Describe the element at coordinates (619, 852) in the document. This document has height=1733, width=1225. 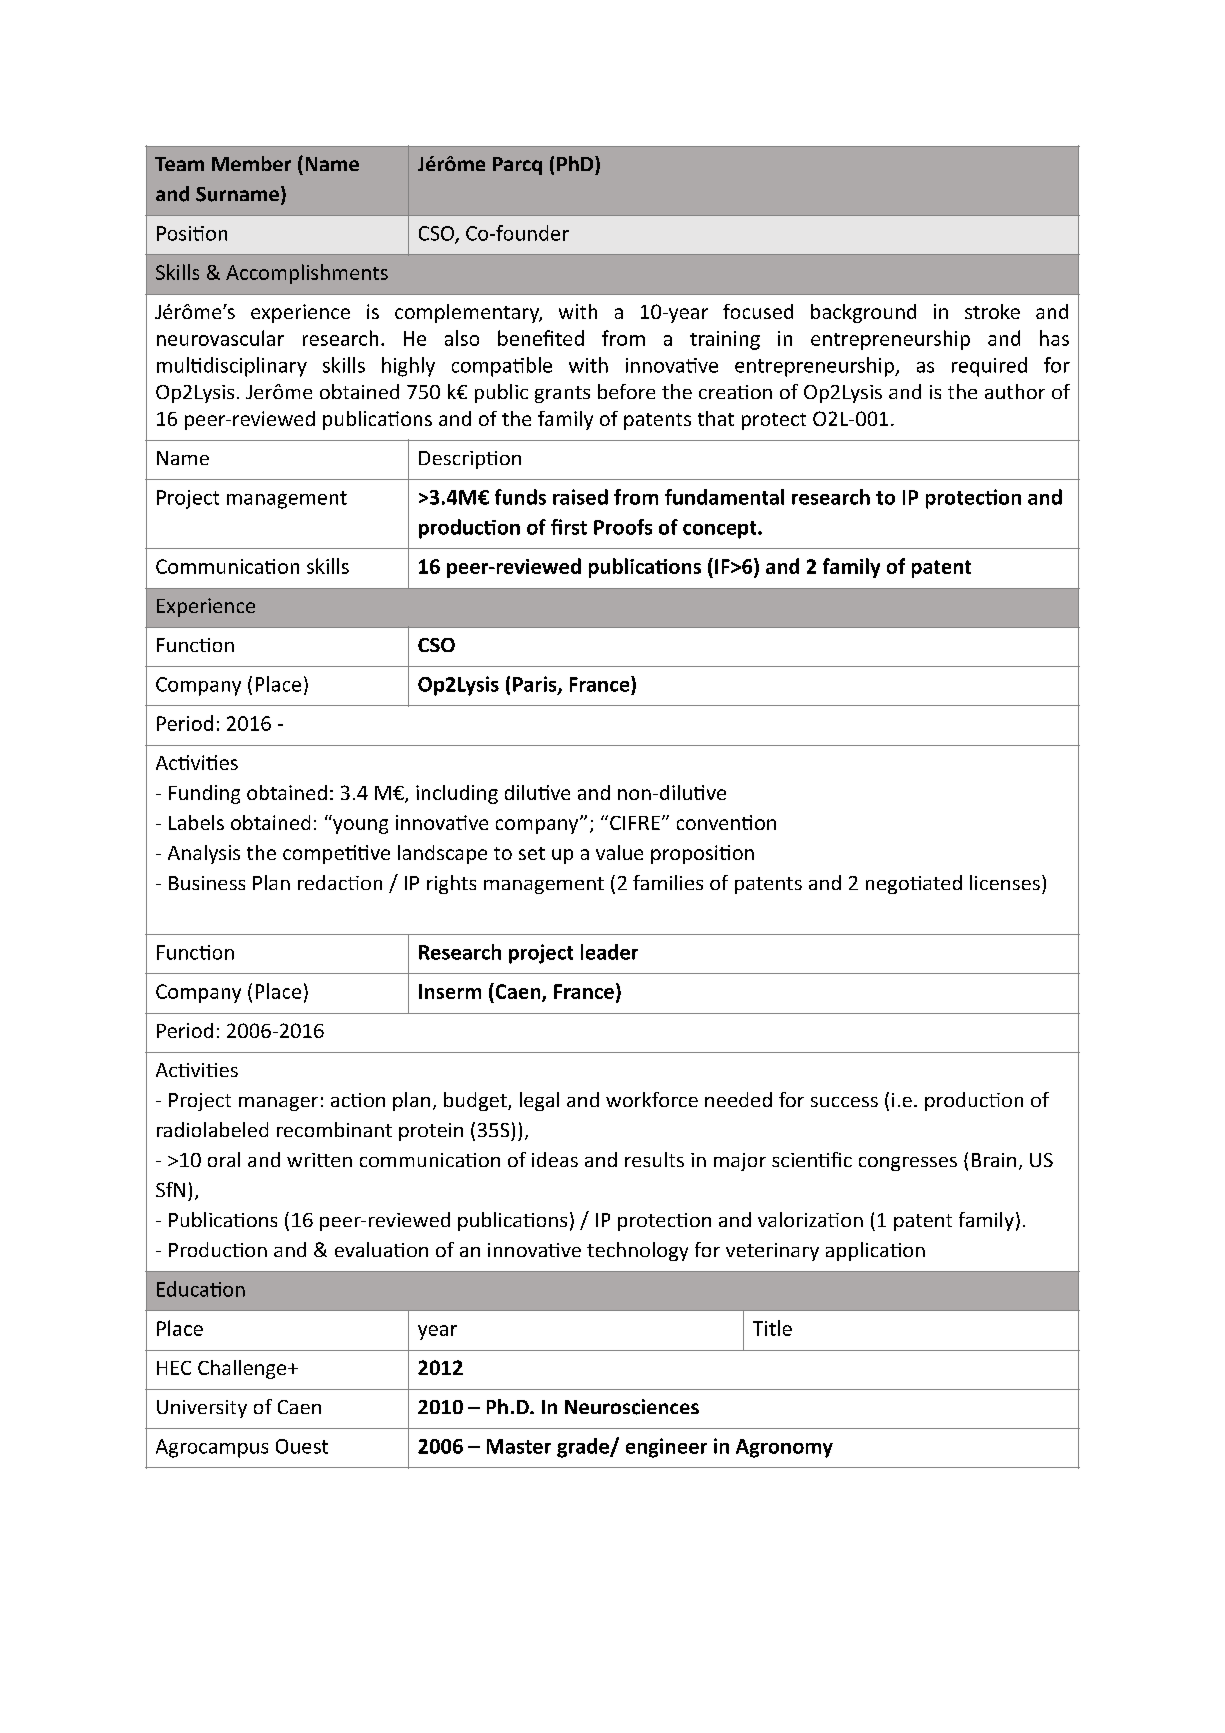
I see `value` at that location.
